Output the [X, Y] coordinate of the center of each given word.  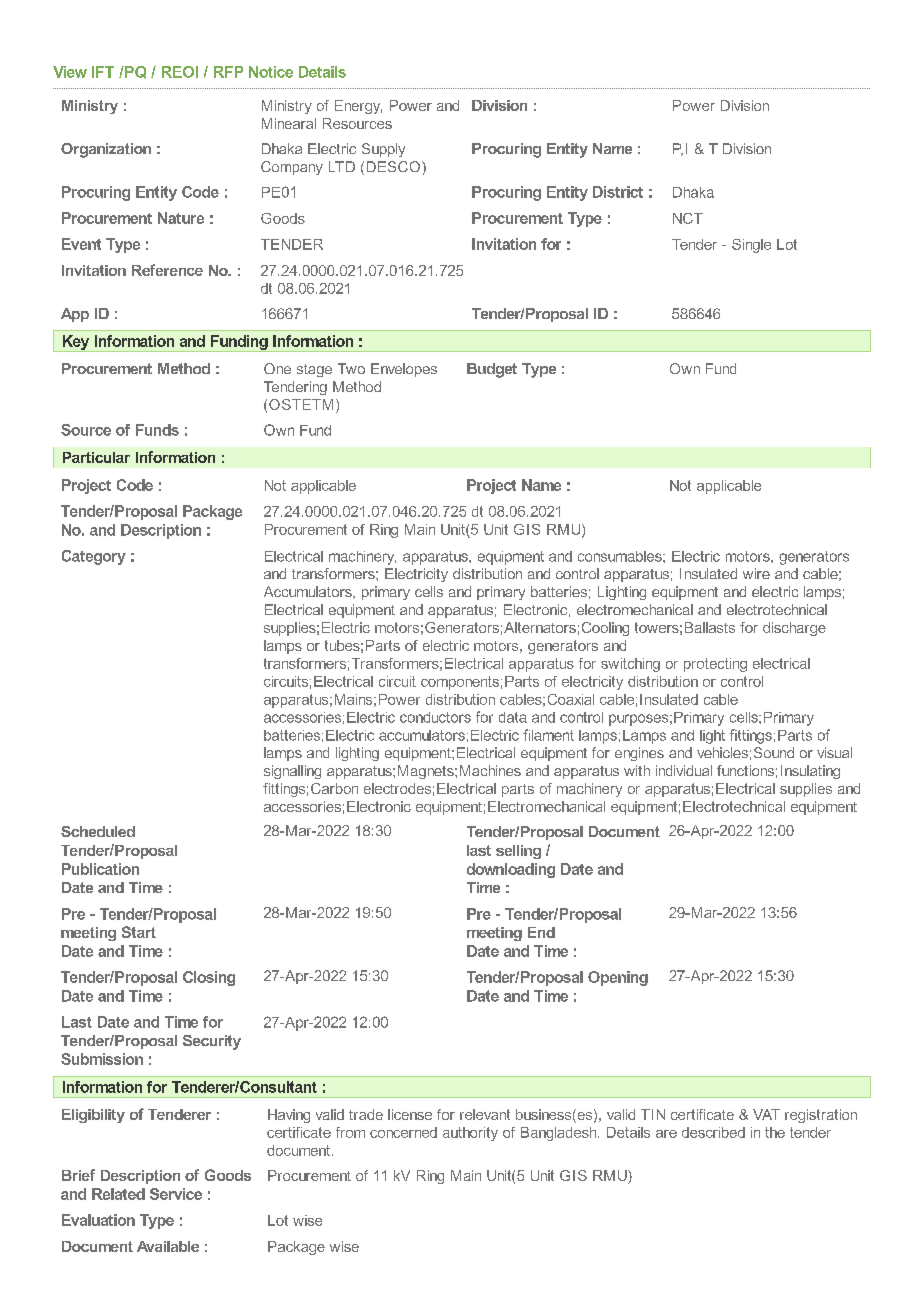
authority [470, 1134]
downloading [511, 870]
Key [76, 343]
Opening [618, 978]
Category [94, 557]
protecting [715, 665]
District [618, 192]
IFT [103, 72]
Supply [383, 150]
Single [751, 246]
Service [176, 1194]
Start [139, 932]
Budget [492, 370]
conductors [435, 717]
